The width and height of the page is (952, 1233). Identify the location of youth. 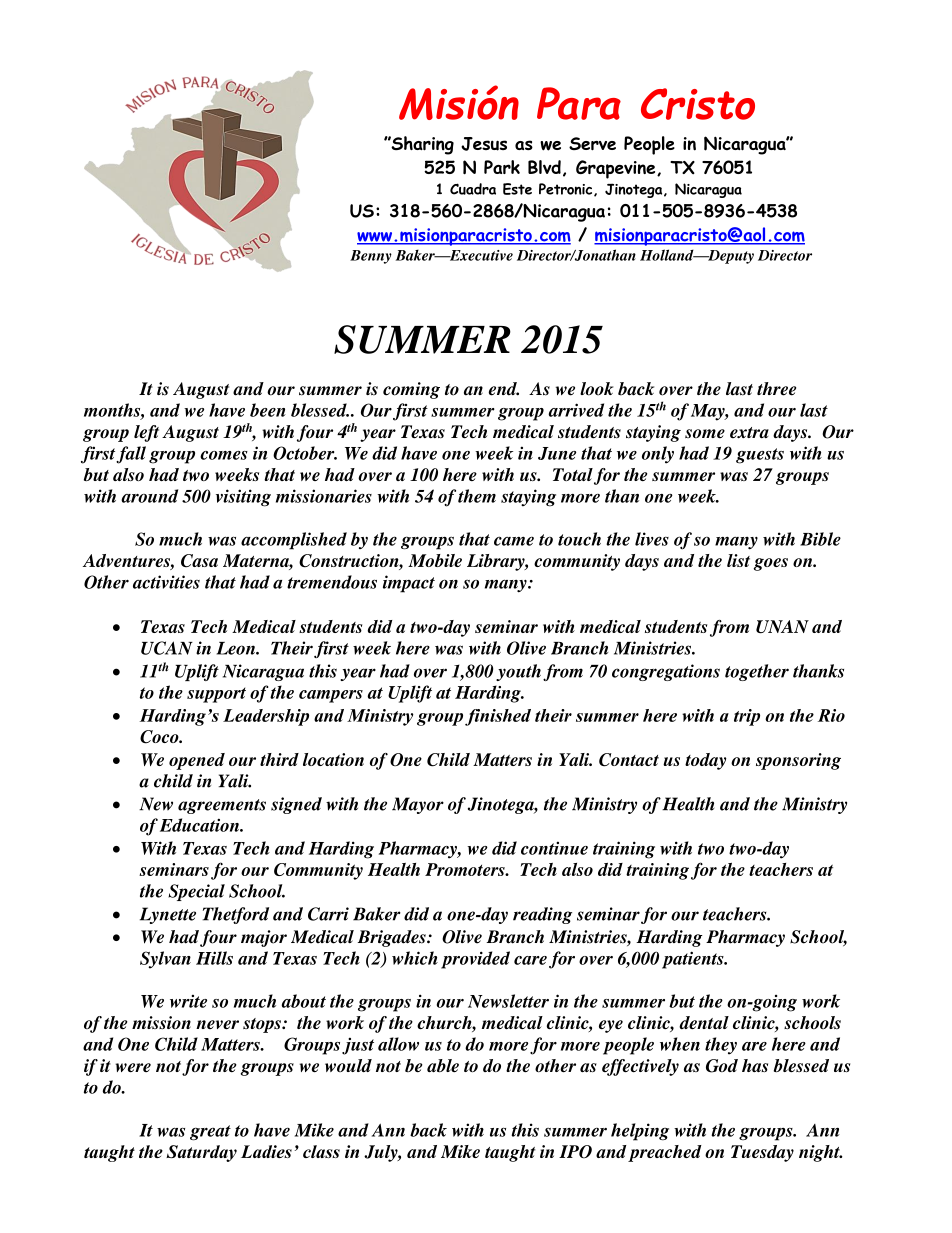
(518, 672).
